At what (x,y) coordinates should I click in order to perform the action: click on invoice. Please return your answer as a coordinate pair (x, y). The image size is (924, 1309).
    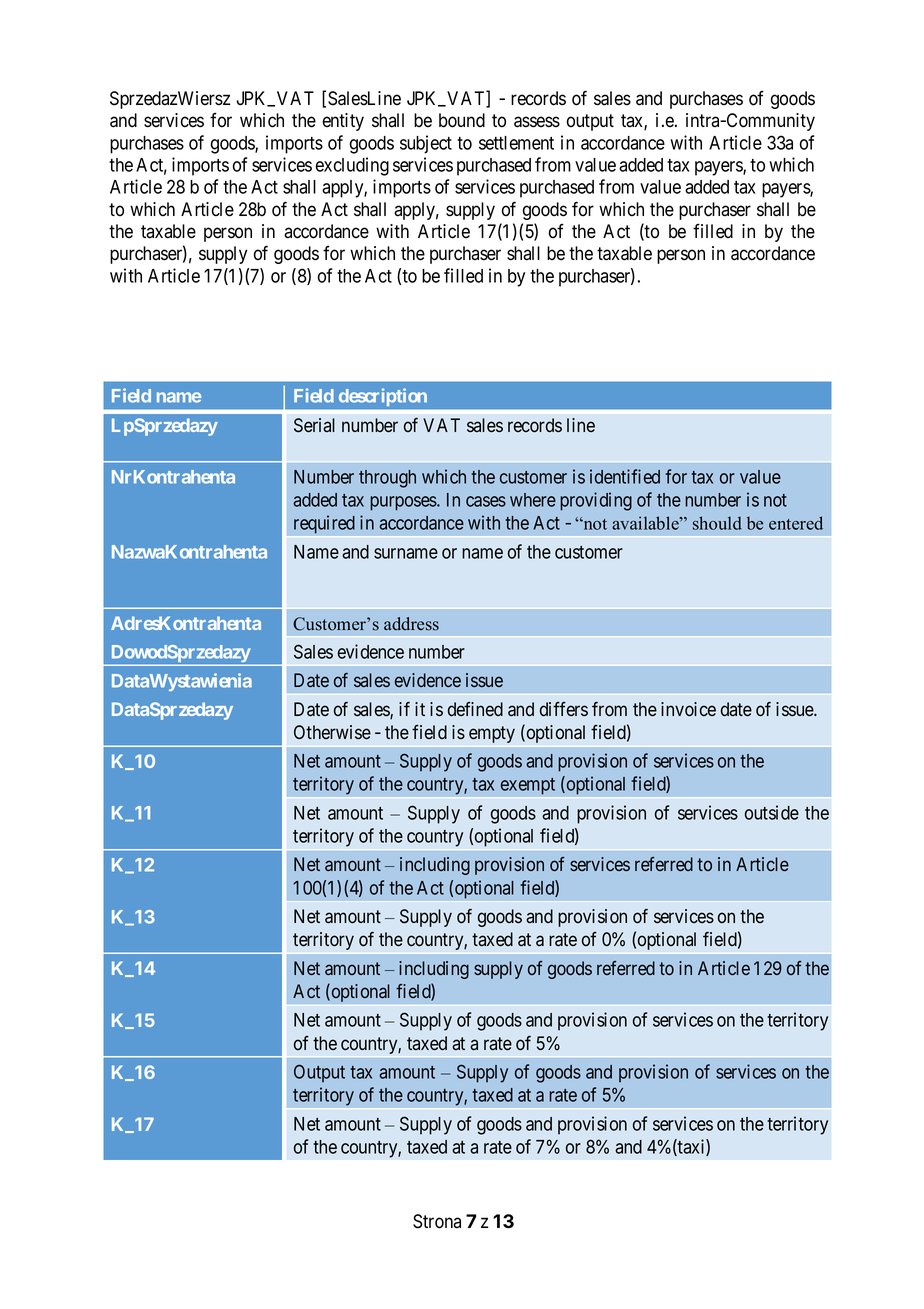
    Looking at the image, I should click on (688, 709).
